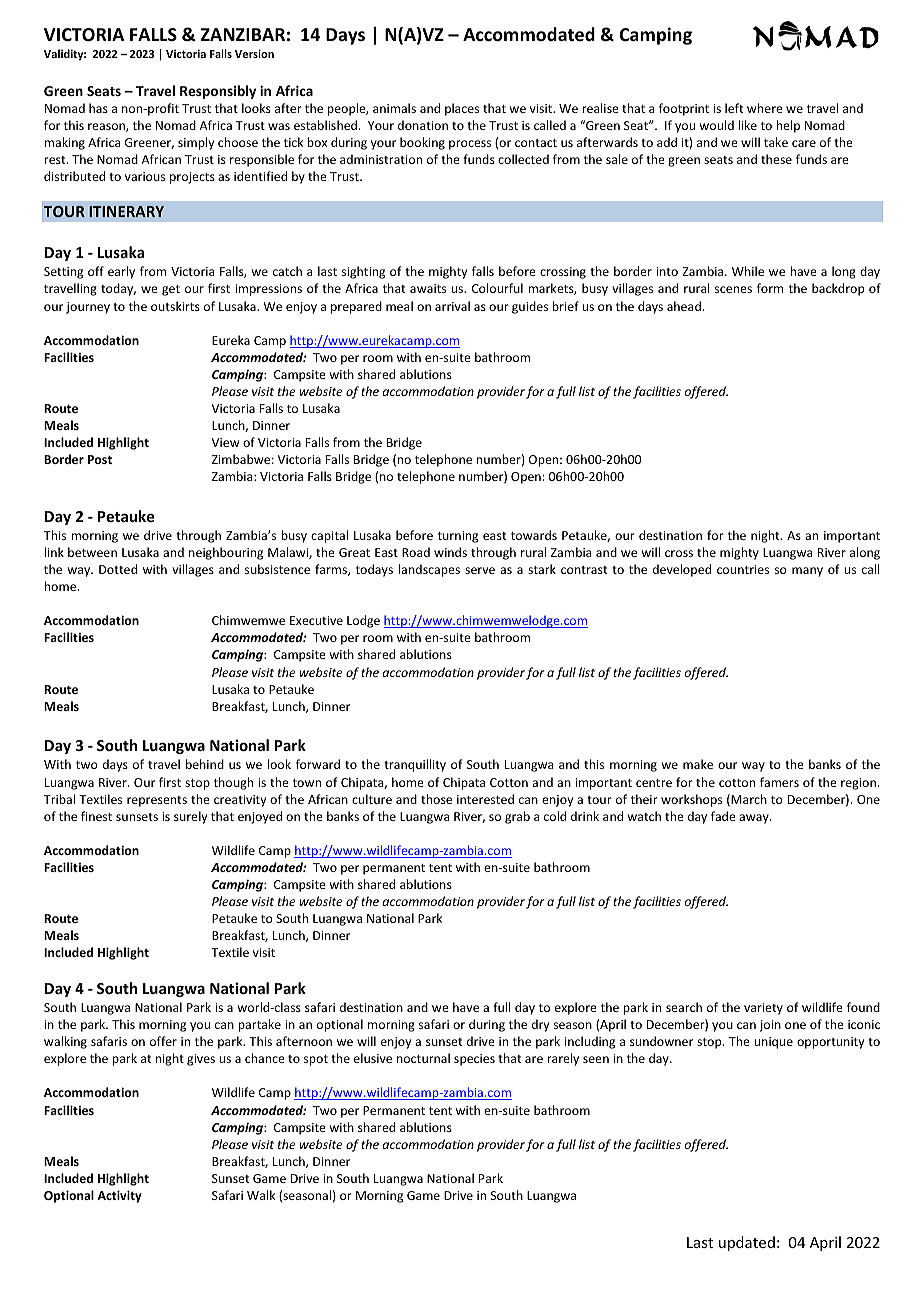  Describe the element at coordinates (98, 108) in the screenshot. I see `has` at that location.
